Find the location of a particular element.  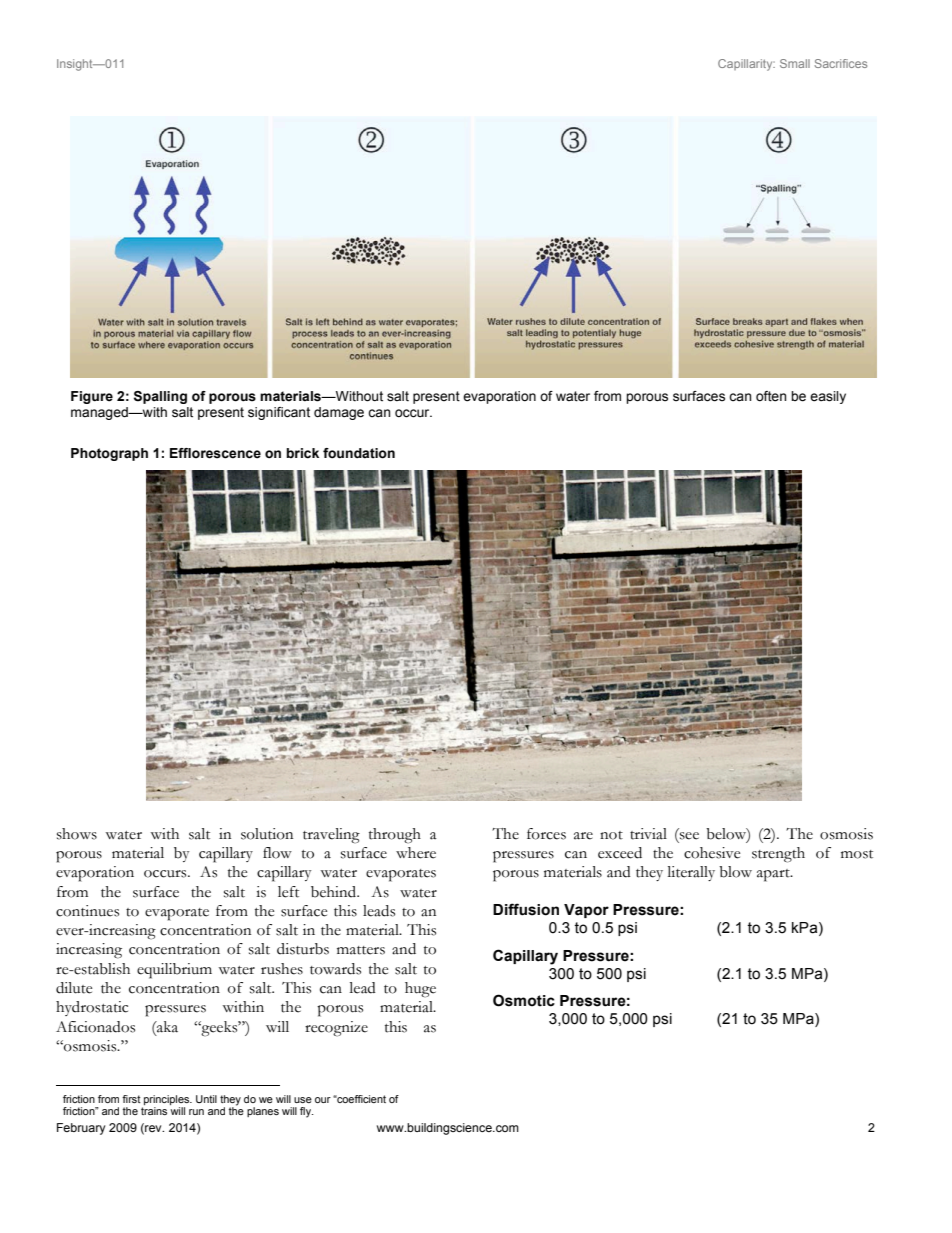

easily is located at coordinates (828, 397).
